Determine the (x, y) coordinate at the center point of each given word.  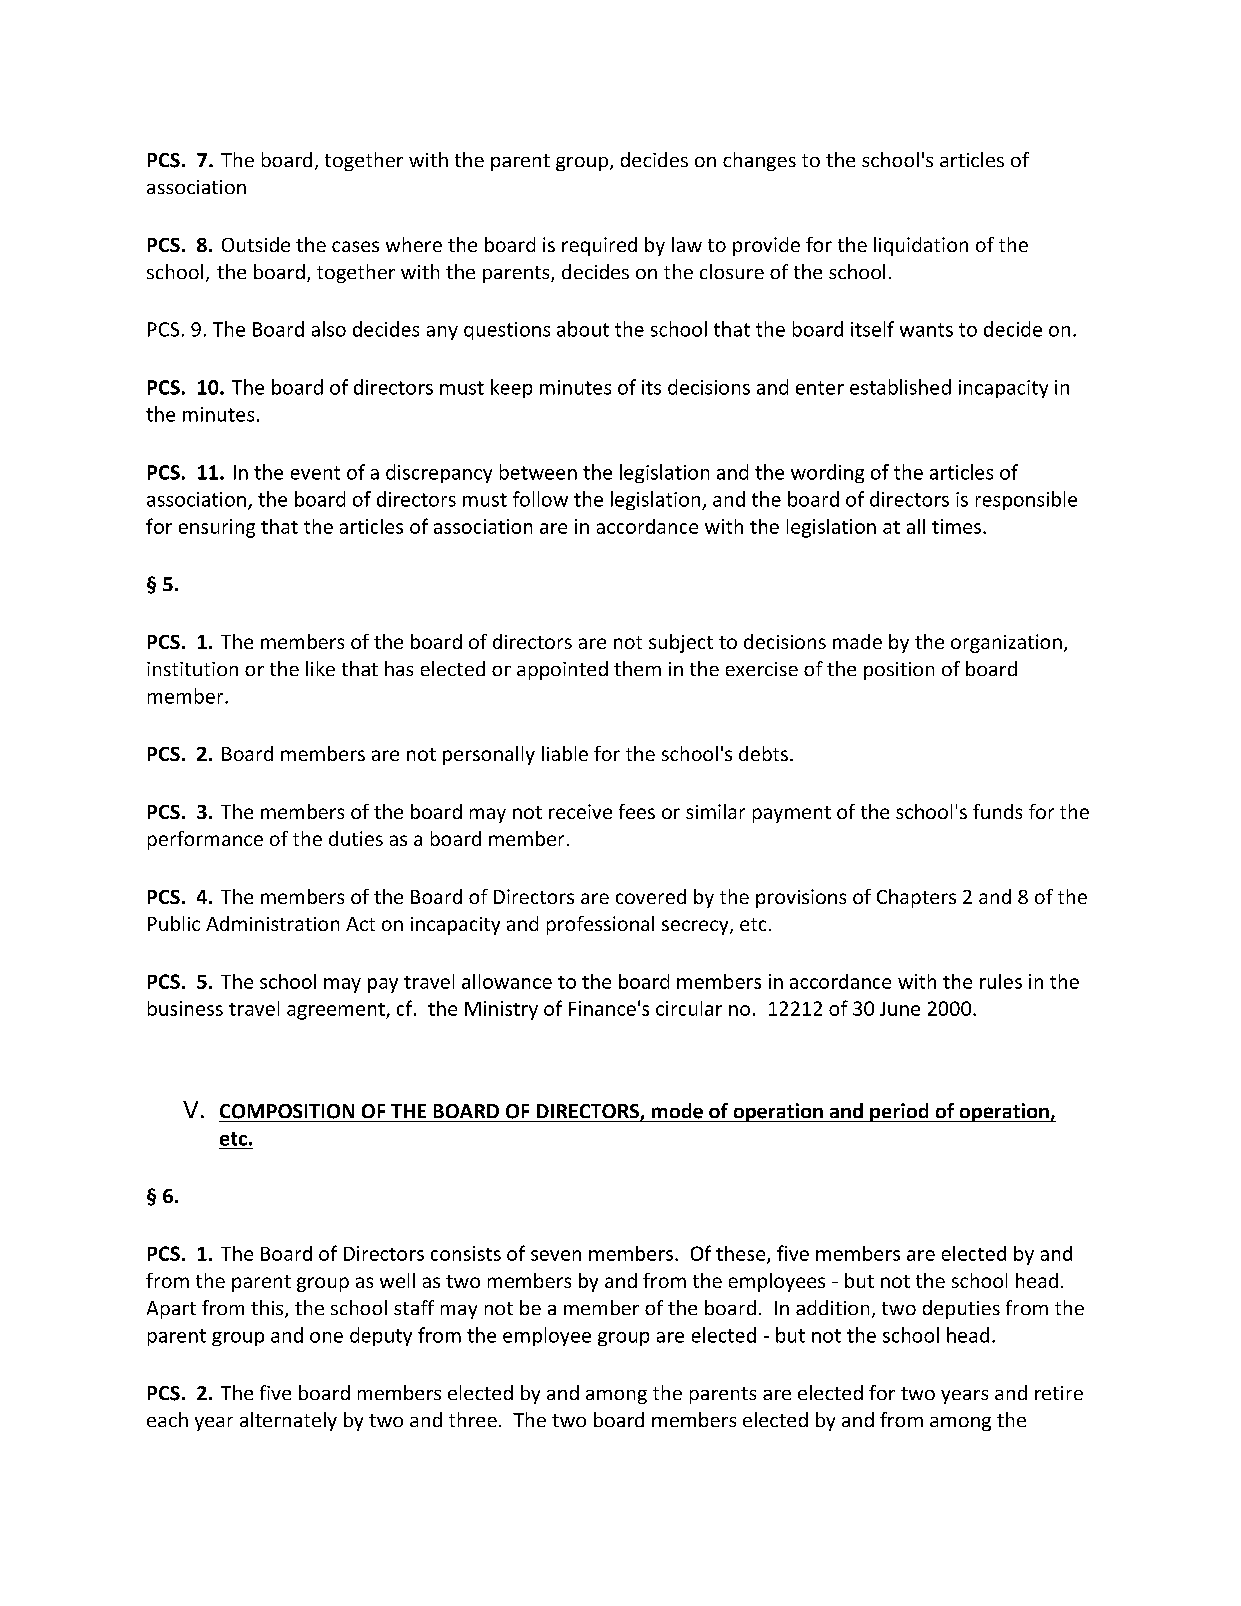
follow (540, 499)
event (315, 473)
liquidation (921, 246)
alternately (288, 1421)
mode (677, 1111)
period (899, 1112)
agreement (337, 1011)
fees (637, 811)
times (956, 526)
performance (205, 840)
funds (997, 811)
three (473, 1419)
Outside (256, 244)
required (599, 246)
